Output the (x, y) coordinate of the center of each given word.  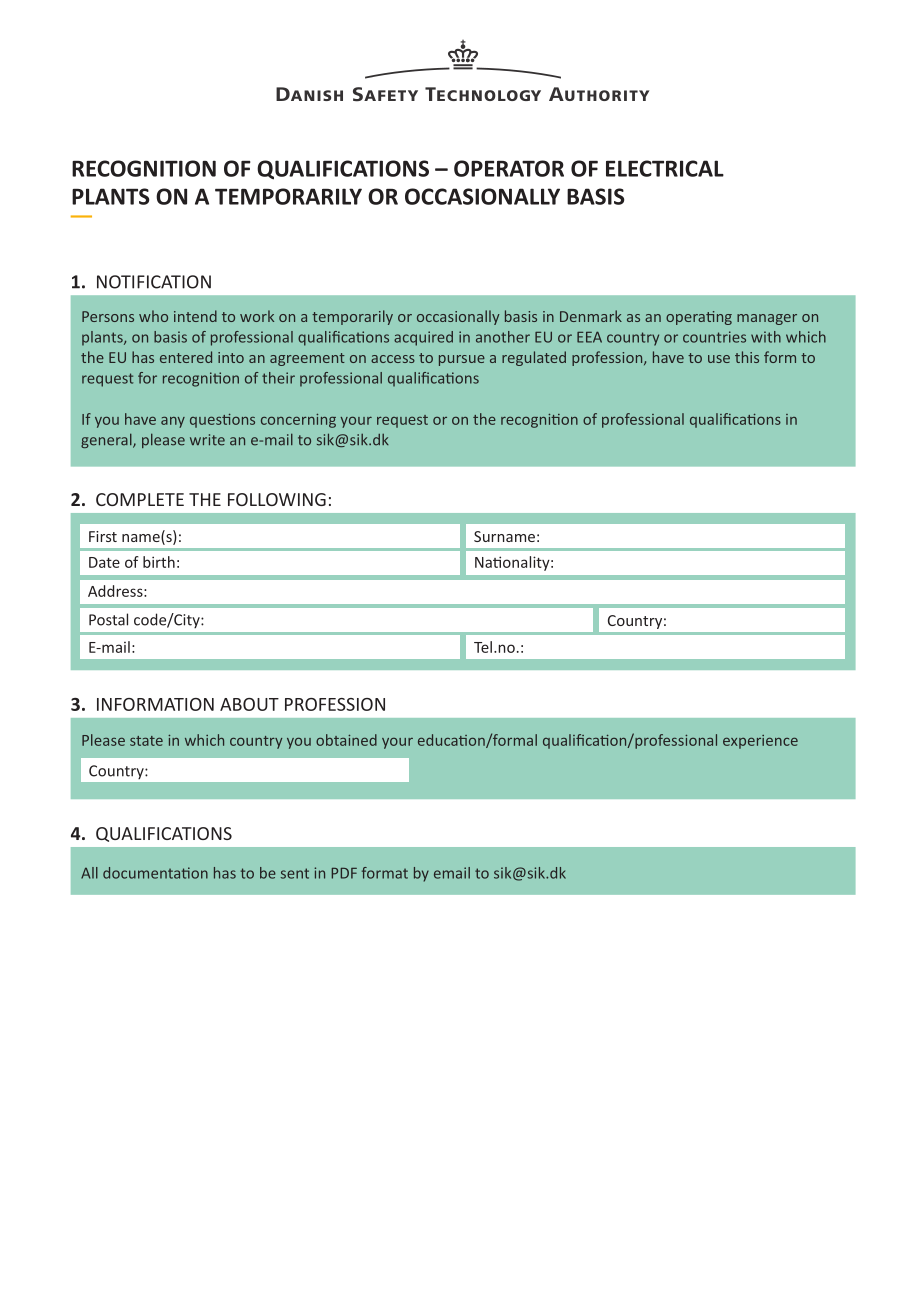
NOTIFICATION (154, 282)
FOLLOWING (277, 499)
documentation (155, 873)
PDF (344, 873)
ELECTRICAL (665, 168)
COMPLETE (140, 499)
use (719, 359)
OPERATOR (509, 168)
